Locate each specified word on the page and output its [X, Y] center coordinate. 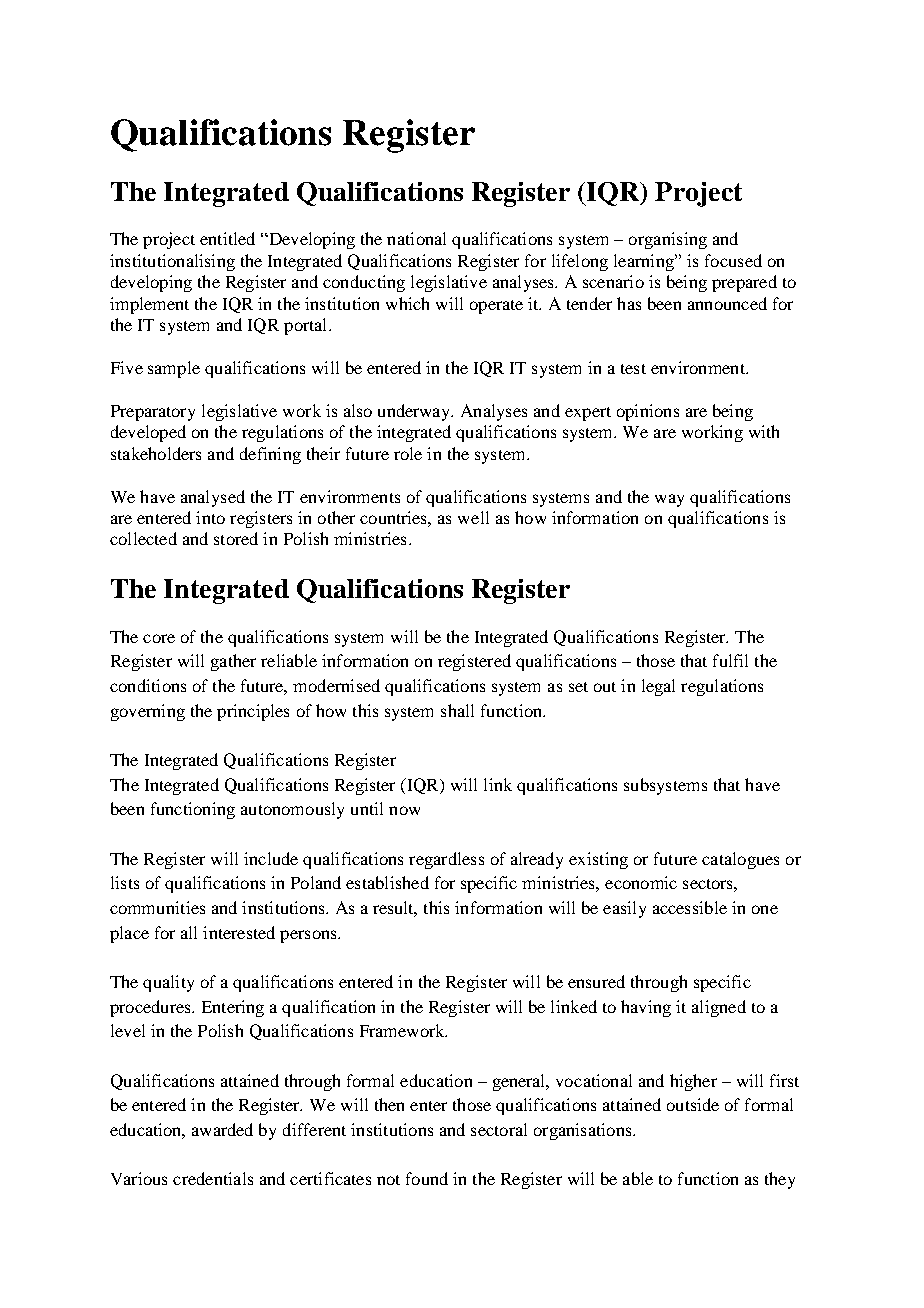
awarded [222, 1129]
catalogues [740, 860]
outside [693, 1104]
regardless [446, 860]
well [473, 517]
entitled [227, 238]
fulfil [730, 660]
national [416, 238]
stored [236, 538]
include [271, 858]
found [427, 1178]
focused [733, 260]
